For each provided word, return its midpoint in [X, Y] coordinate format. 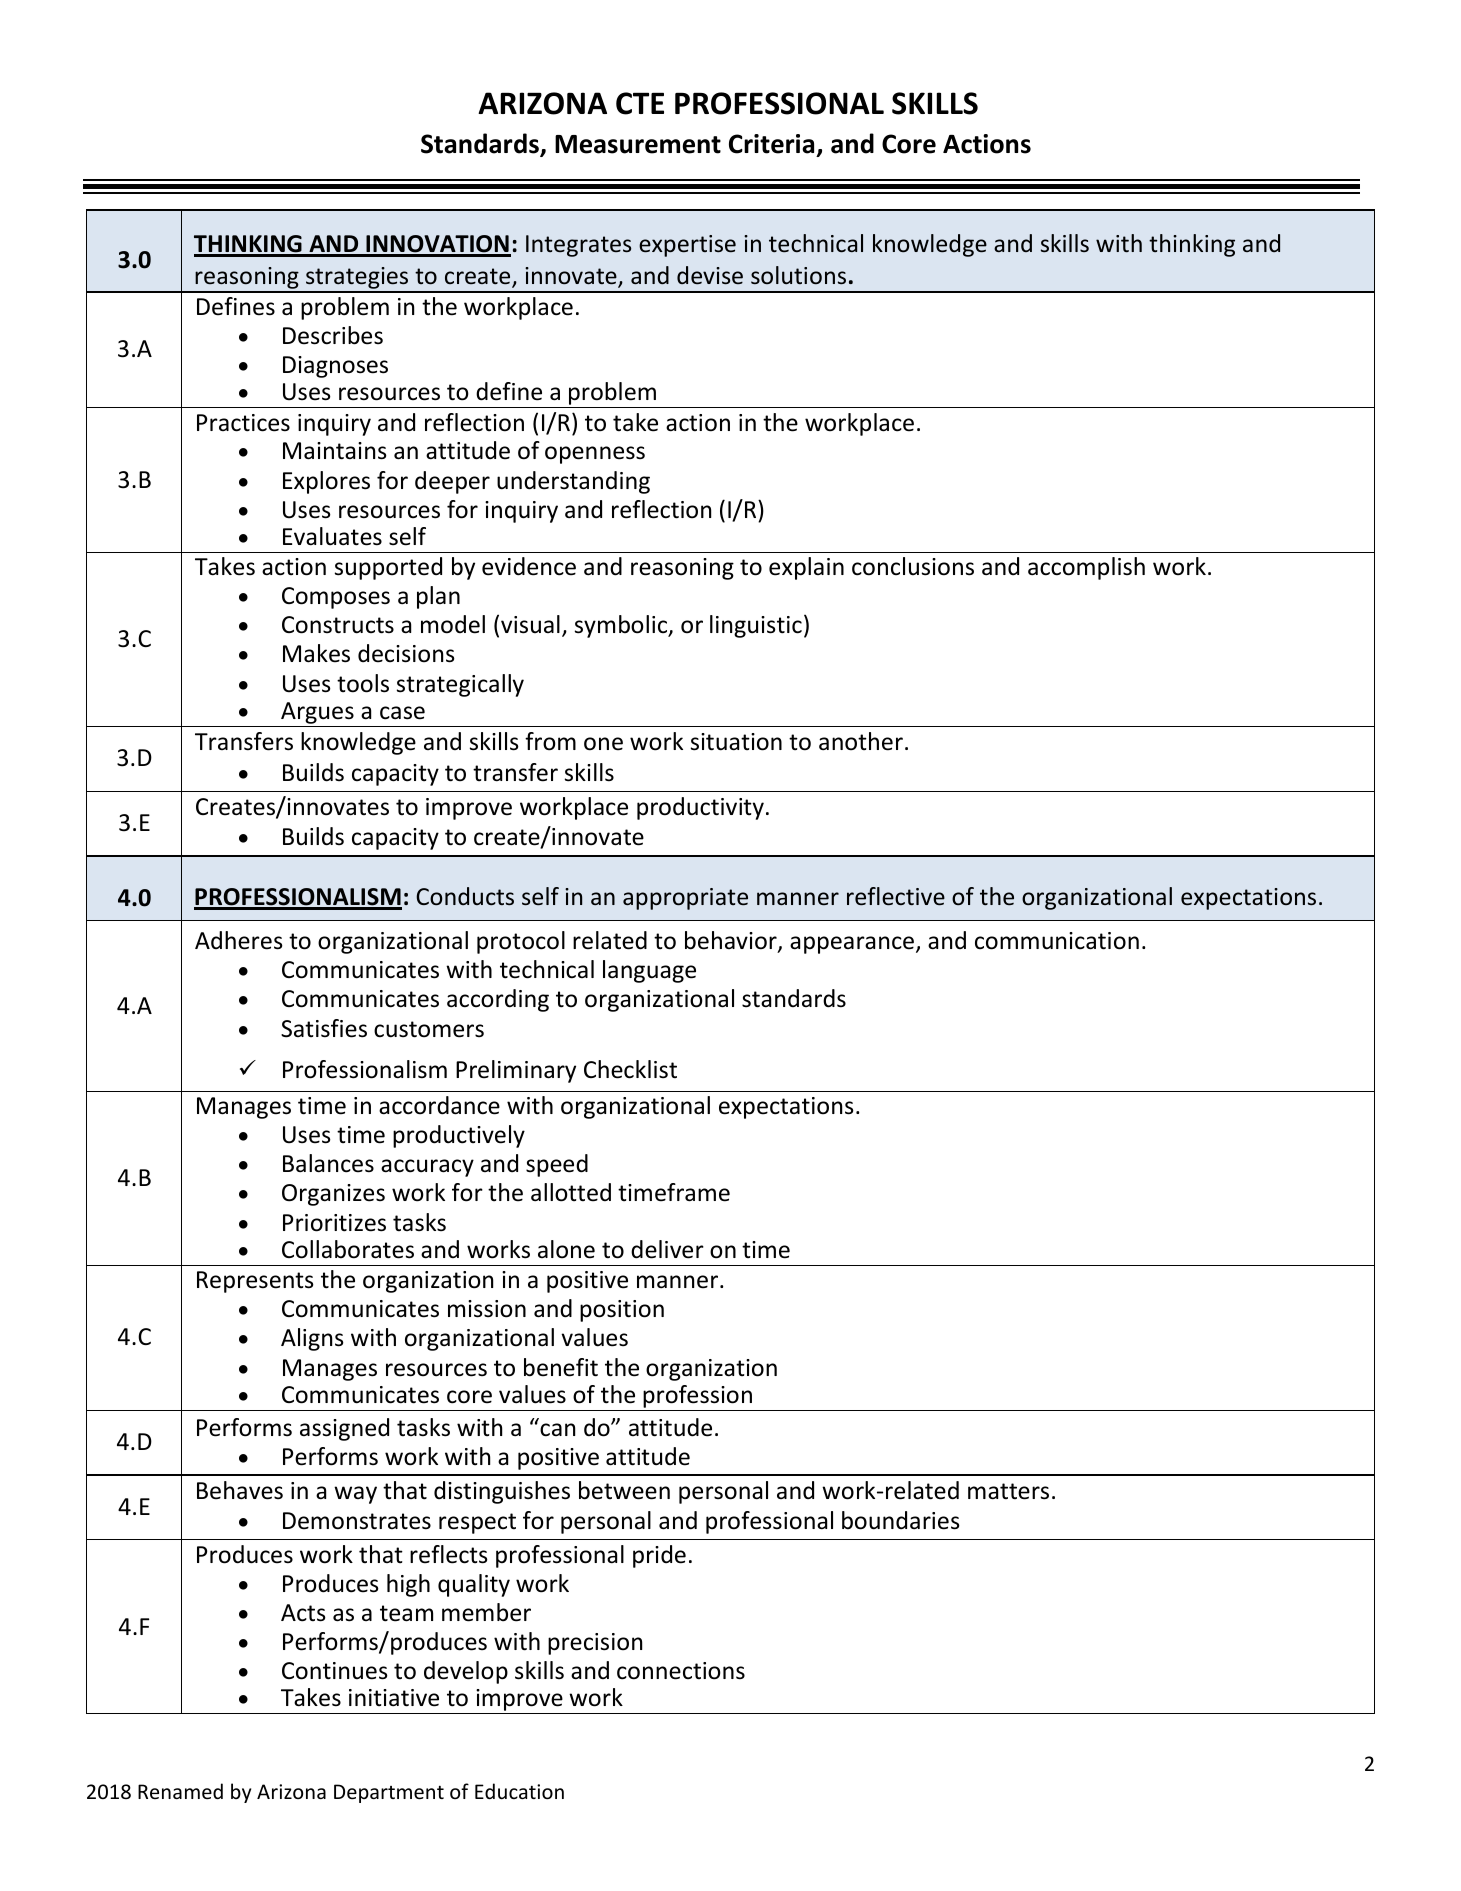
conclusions [913, 566]
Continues [335, 1671]
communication [1057, 941]
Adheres [239, 940]
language [649, 971]
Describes [333, 335]
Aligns [312, 1339]
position [622, 1311]
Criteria [773, 145]
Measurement [638, 144]
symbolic [622, 626]
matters [1008, 1491]
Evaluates [332, 536]
